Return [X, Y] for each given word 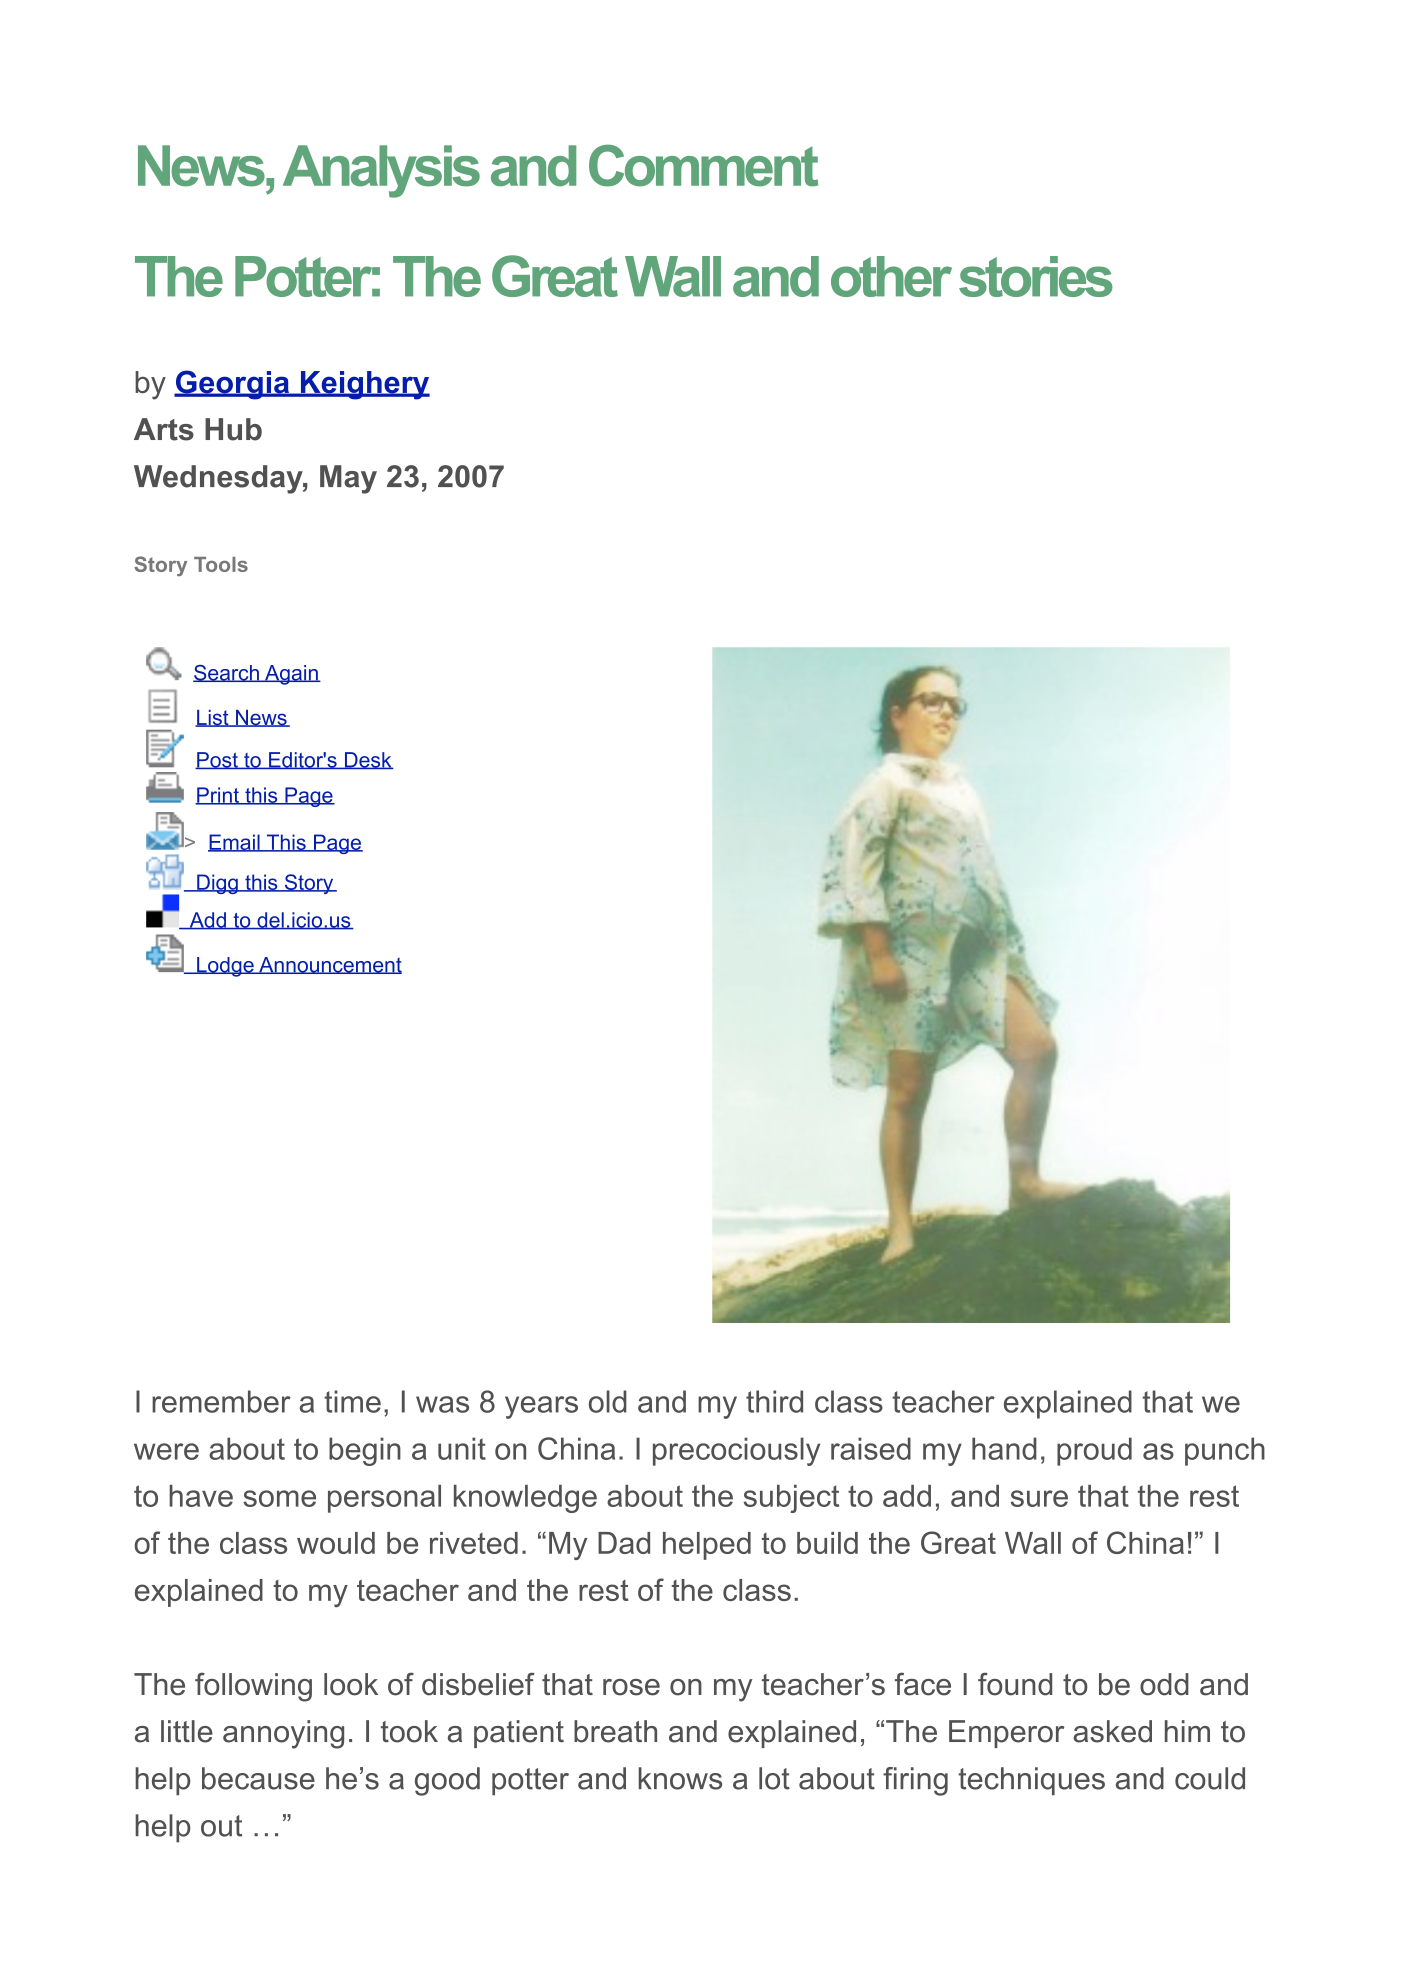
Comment [703, 166]
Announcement [329, 965]
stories [1036, 276]
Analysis [381, 171]
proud [1094, 1451]
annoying [283, 1734]
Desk [368, 760]
